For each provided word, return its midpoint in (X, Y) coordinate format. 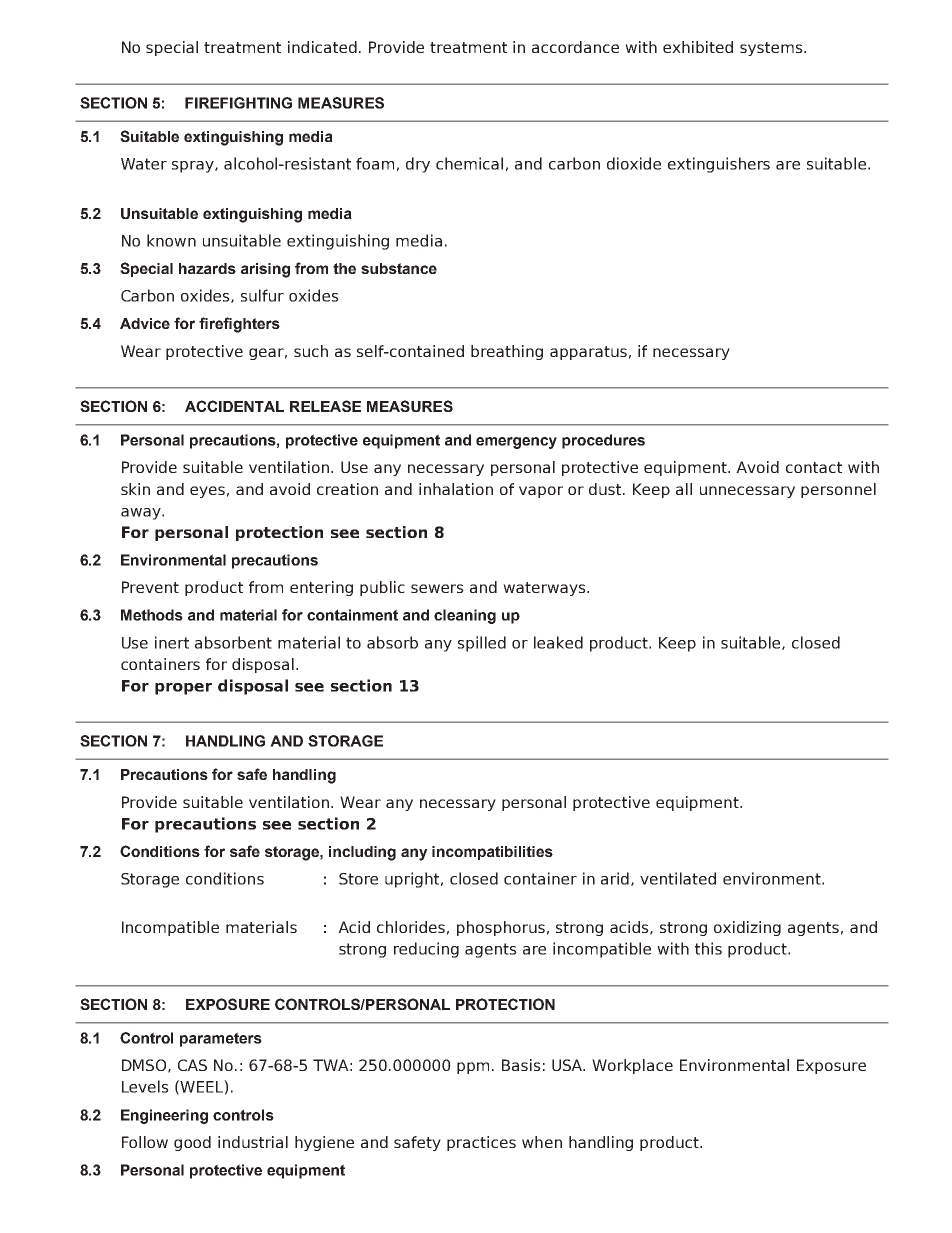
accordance (575, 47)
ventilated (678, 878)
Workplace (632, 1066)
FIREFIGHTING (238, 103)
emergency (516, 443)
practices (481, 1143)
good (192, 1143)
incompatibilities (492, 853)
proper (183, 689)
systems (772, 49)
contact (814, 467)
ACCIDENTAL (234, 406)
